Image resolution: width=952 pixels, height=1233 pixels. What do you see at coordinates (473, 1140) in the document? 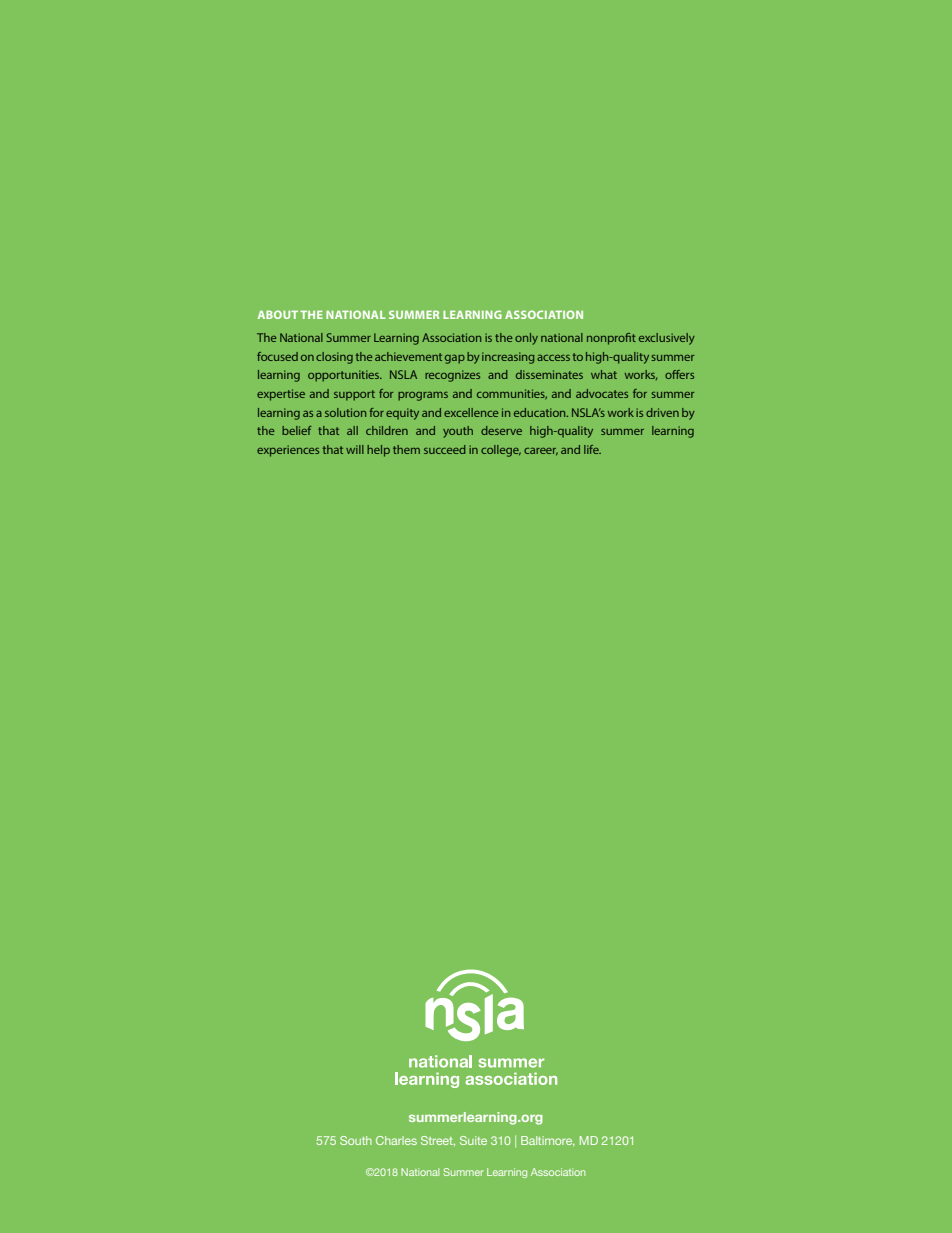
I see `Suite` at bounding box center [473, 1140].
